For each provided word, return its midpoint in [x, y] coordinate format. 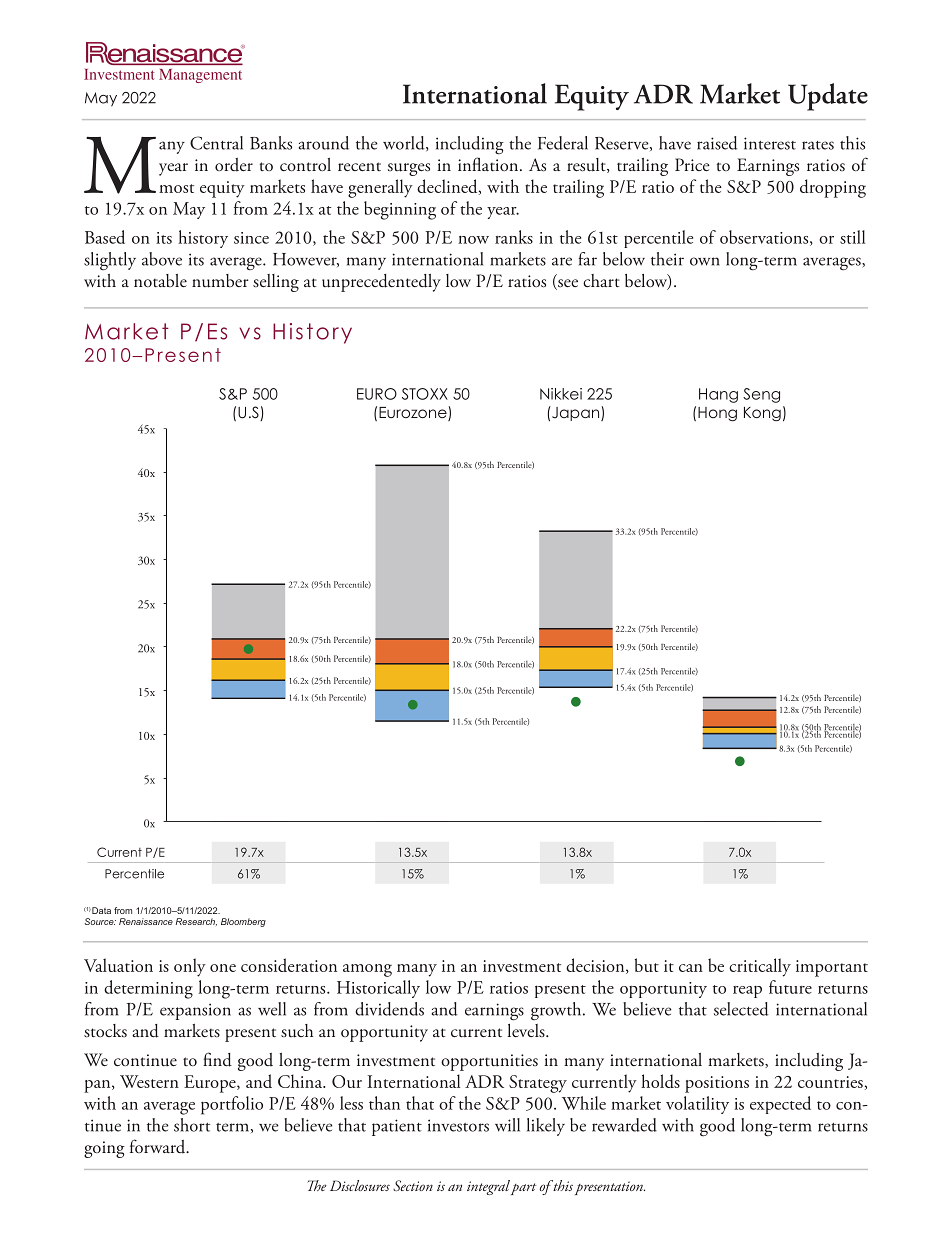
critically [760, 967]
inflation [489, 164]
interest [770, 143]
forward [159, 1146]
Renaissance [146, 921]
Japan [576, 413]
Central [216, 143]
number [220, 281]
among [367, 970]
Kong [762, 414]
